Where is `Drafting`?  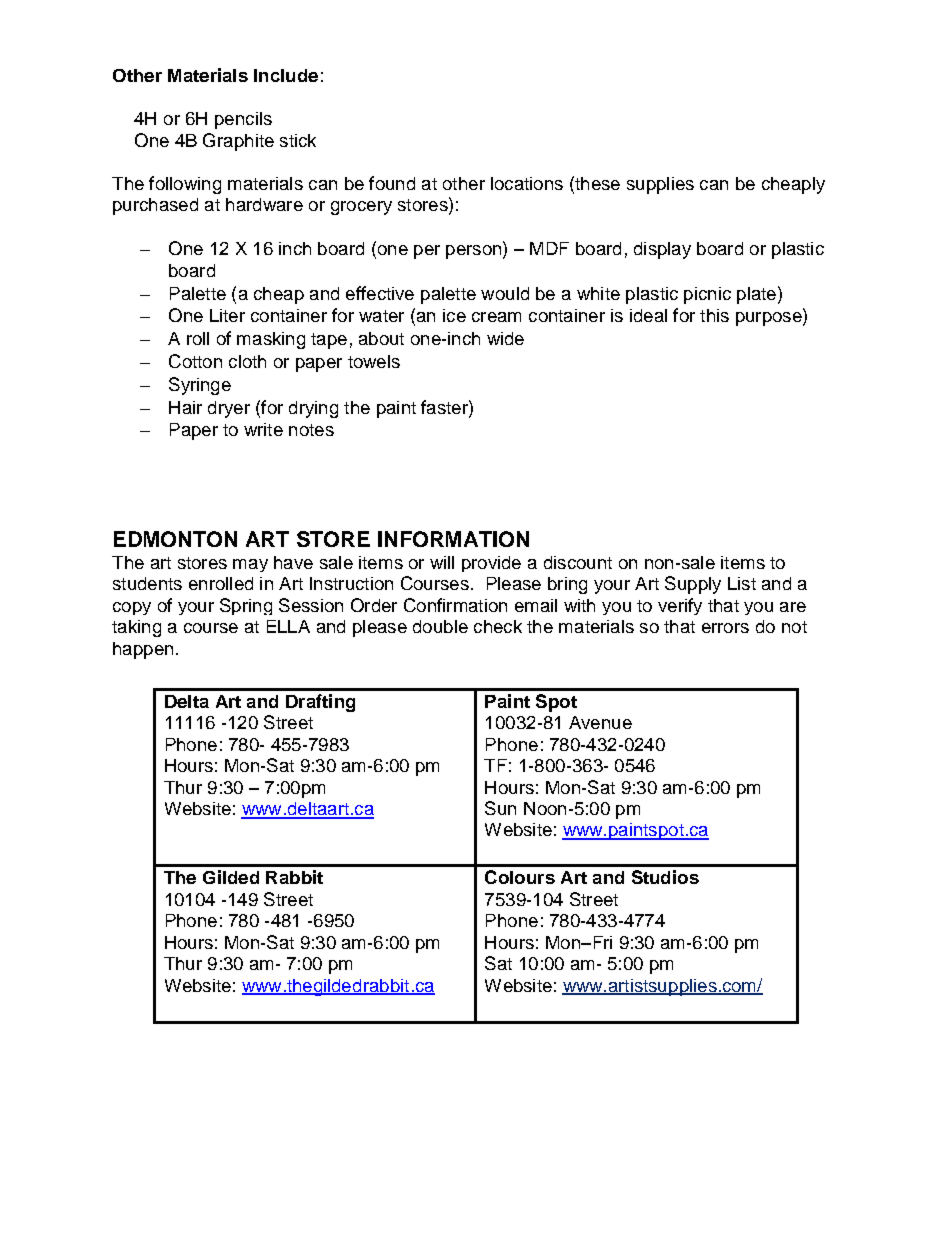
Drafting is located at coordinates (320, 703).
